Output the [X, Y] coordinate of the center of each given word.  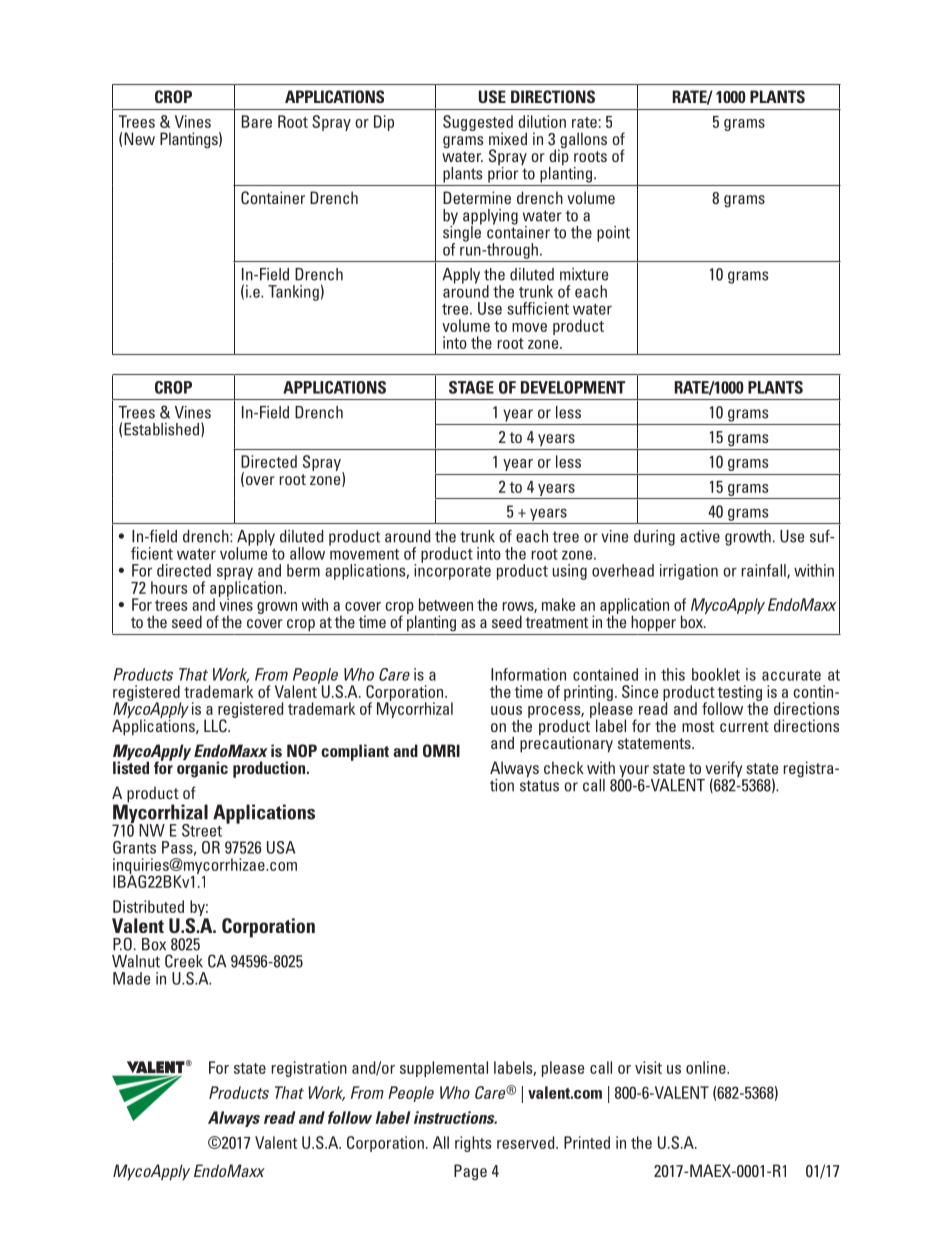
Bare [257, 121]
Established [161, 429]
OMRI [441, 750]
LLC [216, 726]
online [707, 1067]
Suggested [478, 124]
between [446, 604]
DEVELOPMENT [573, 387]
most [698, 726]
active [700, 536]
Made [131, 978]
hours [169, 587]
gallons [582, 141]
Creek [184, 961]
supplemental [444, 1069]
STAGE [471, 387]
